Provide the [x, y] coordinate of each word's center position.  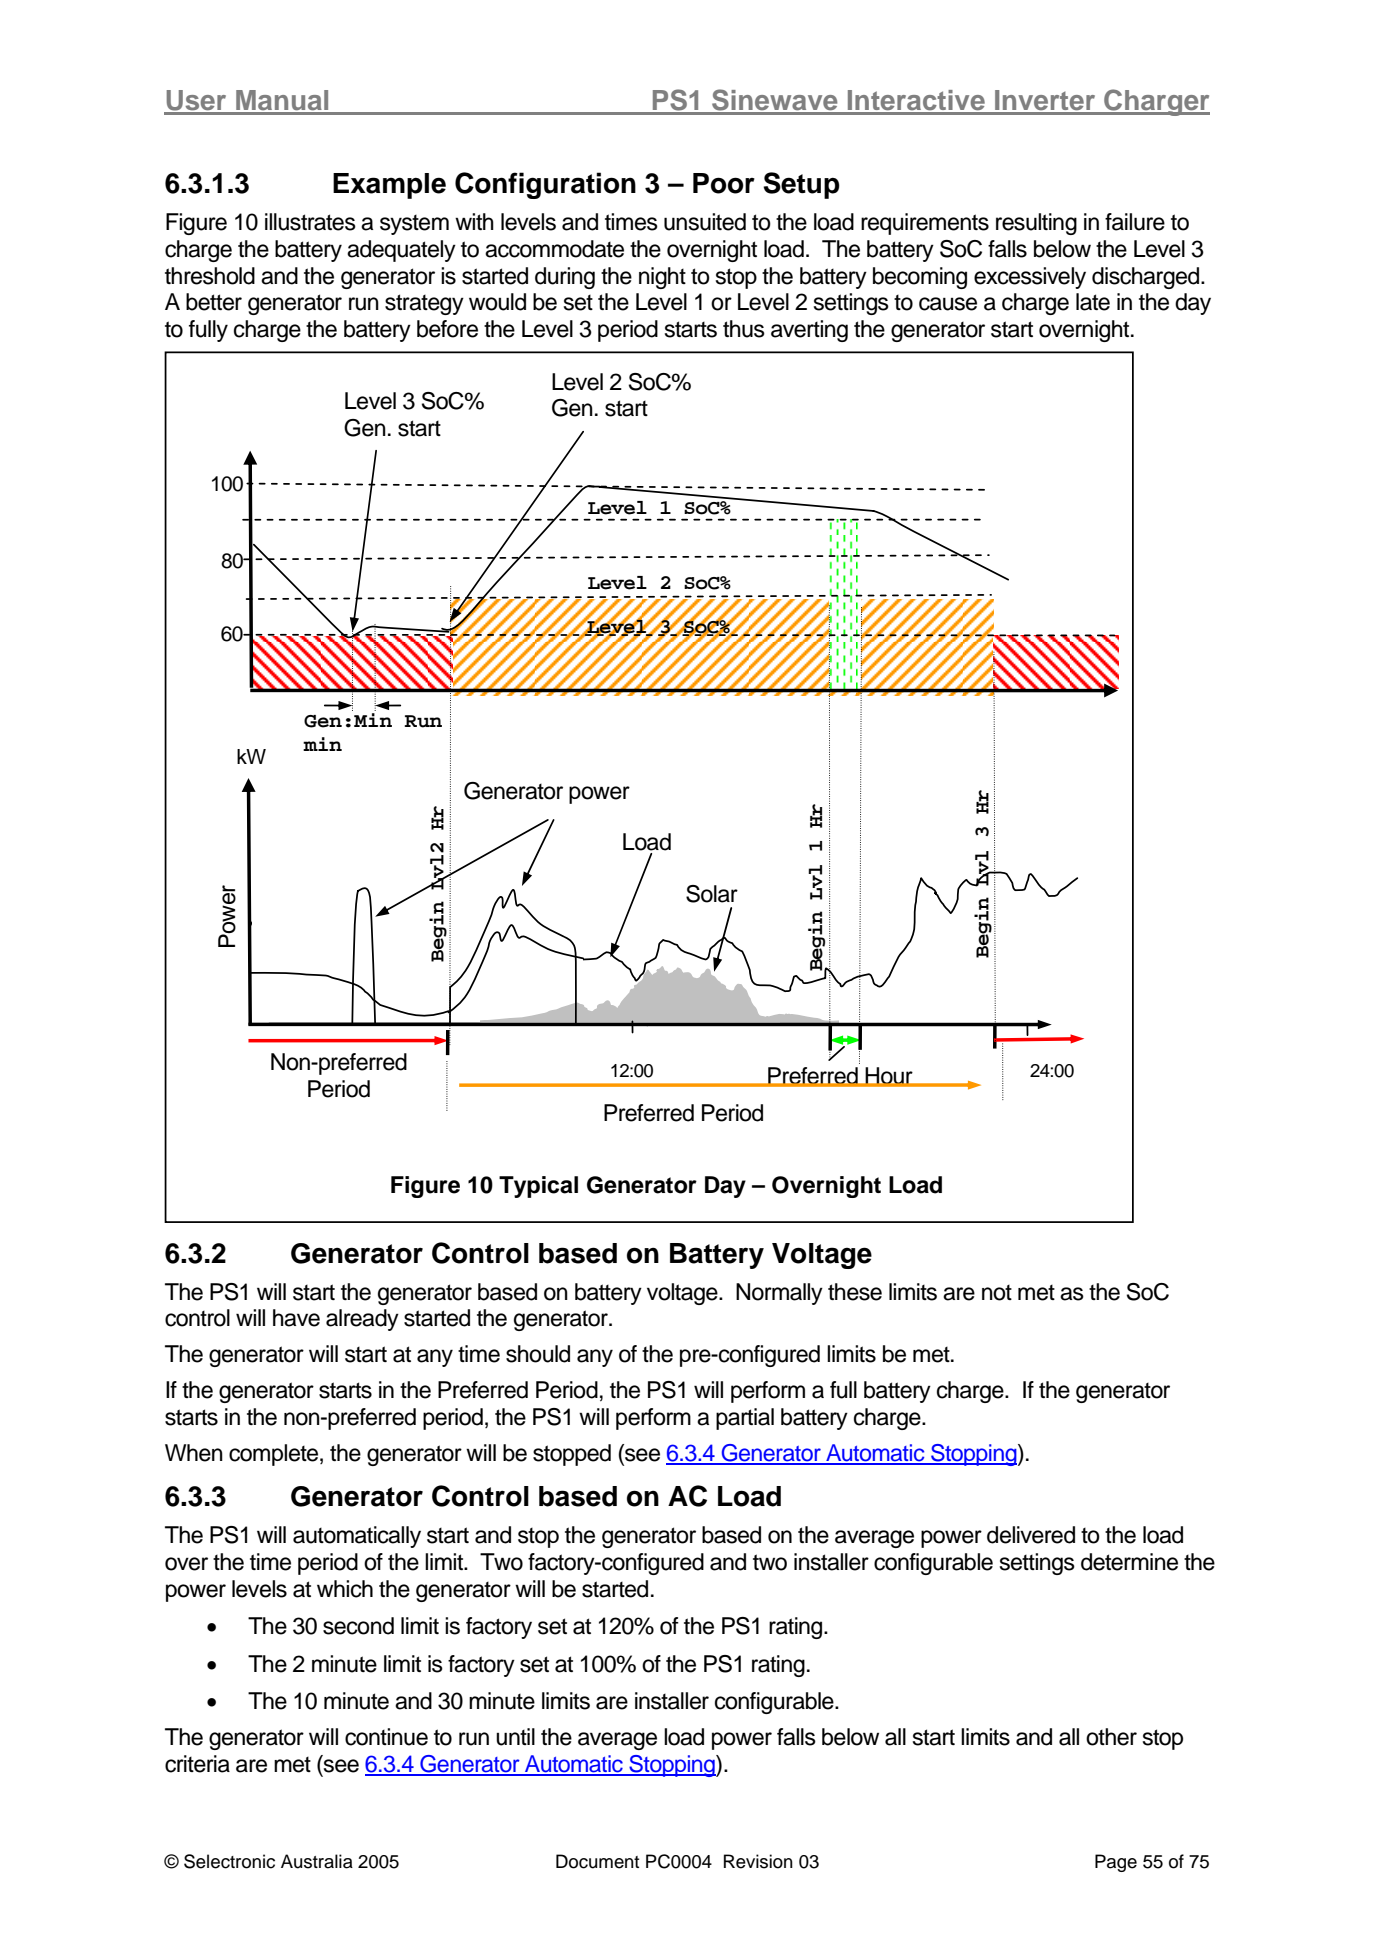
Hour [889, 1076]
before [447, 329]
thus [744, 329]
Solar [712, 894]
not [997, 1293]
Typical [538, 1187]
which [345, 1589]
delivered [1031, 1535]
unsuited [705, 222]
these [855, 1292]
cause [948, 304]
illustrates [310, 222]
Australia [317, 1861]
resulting [1036, 224]
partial [745, 1419]
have [296, 1318]
